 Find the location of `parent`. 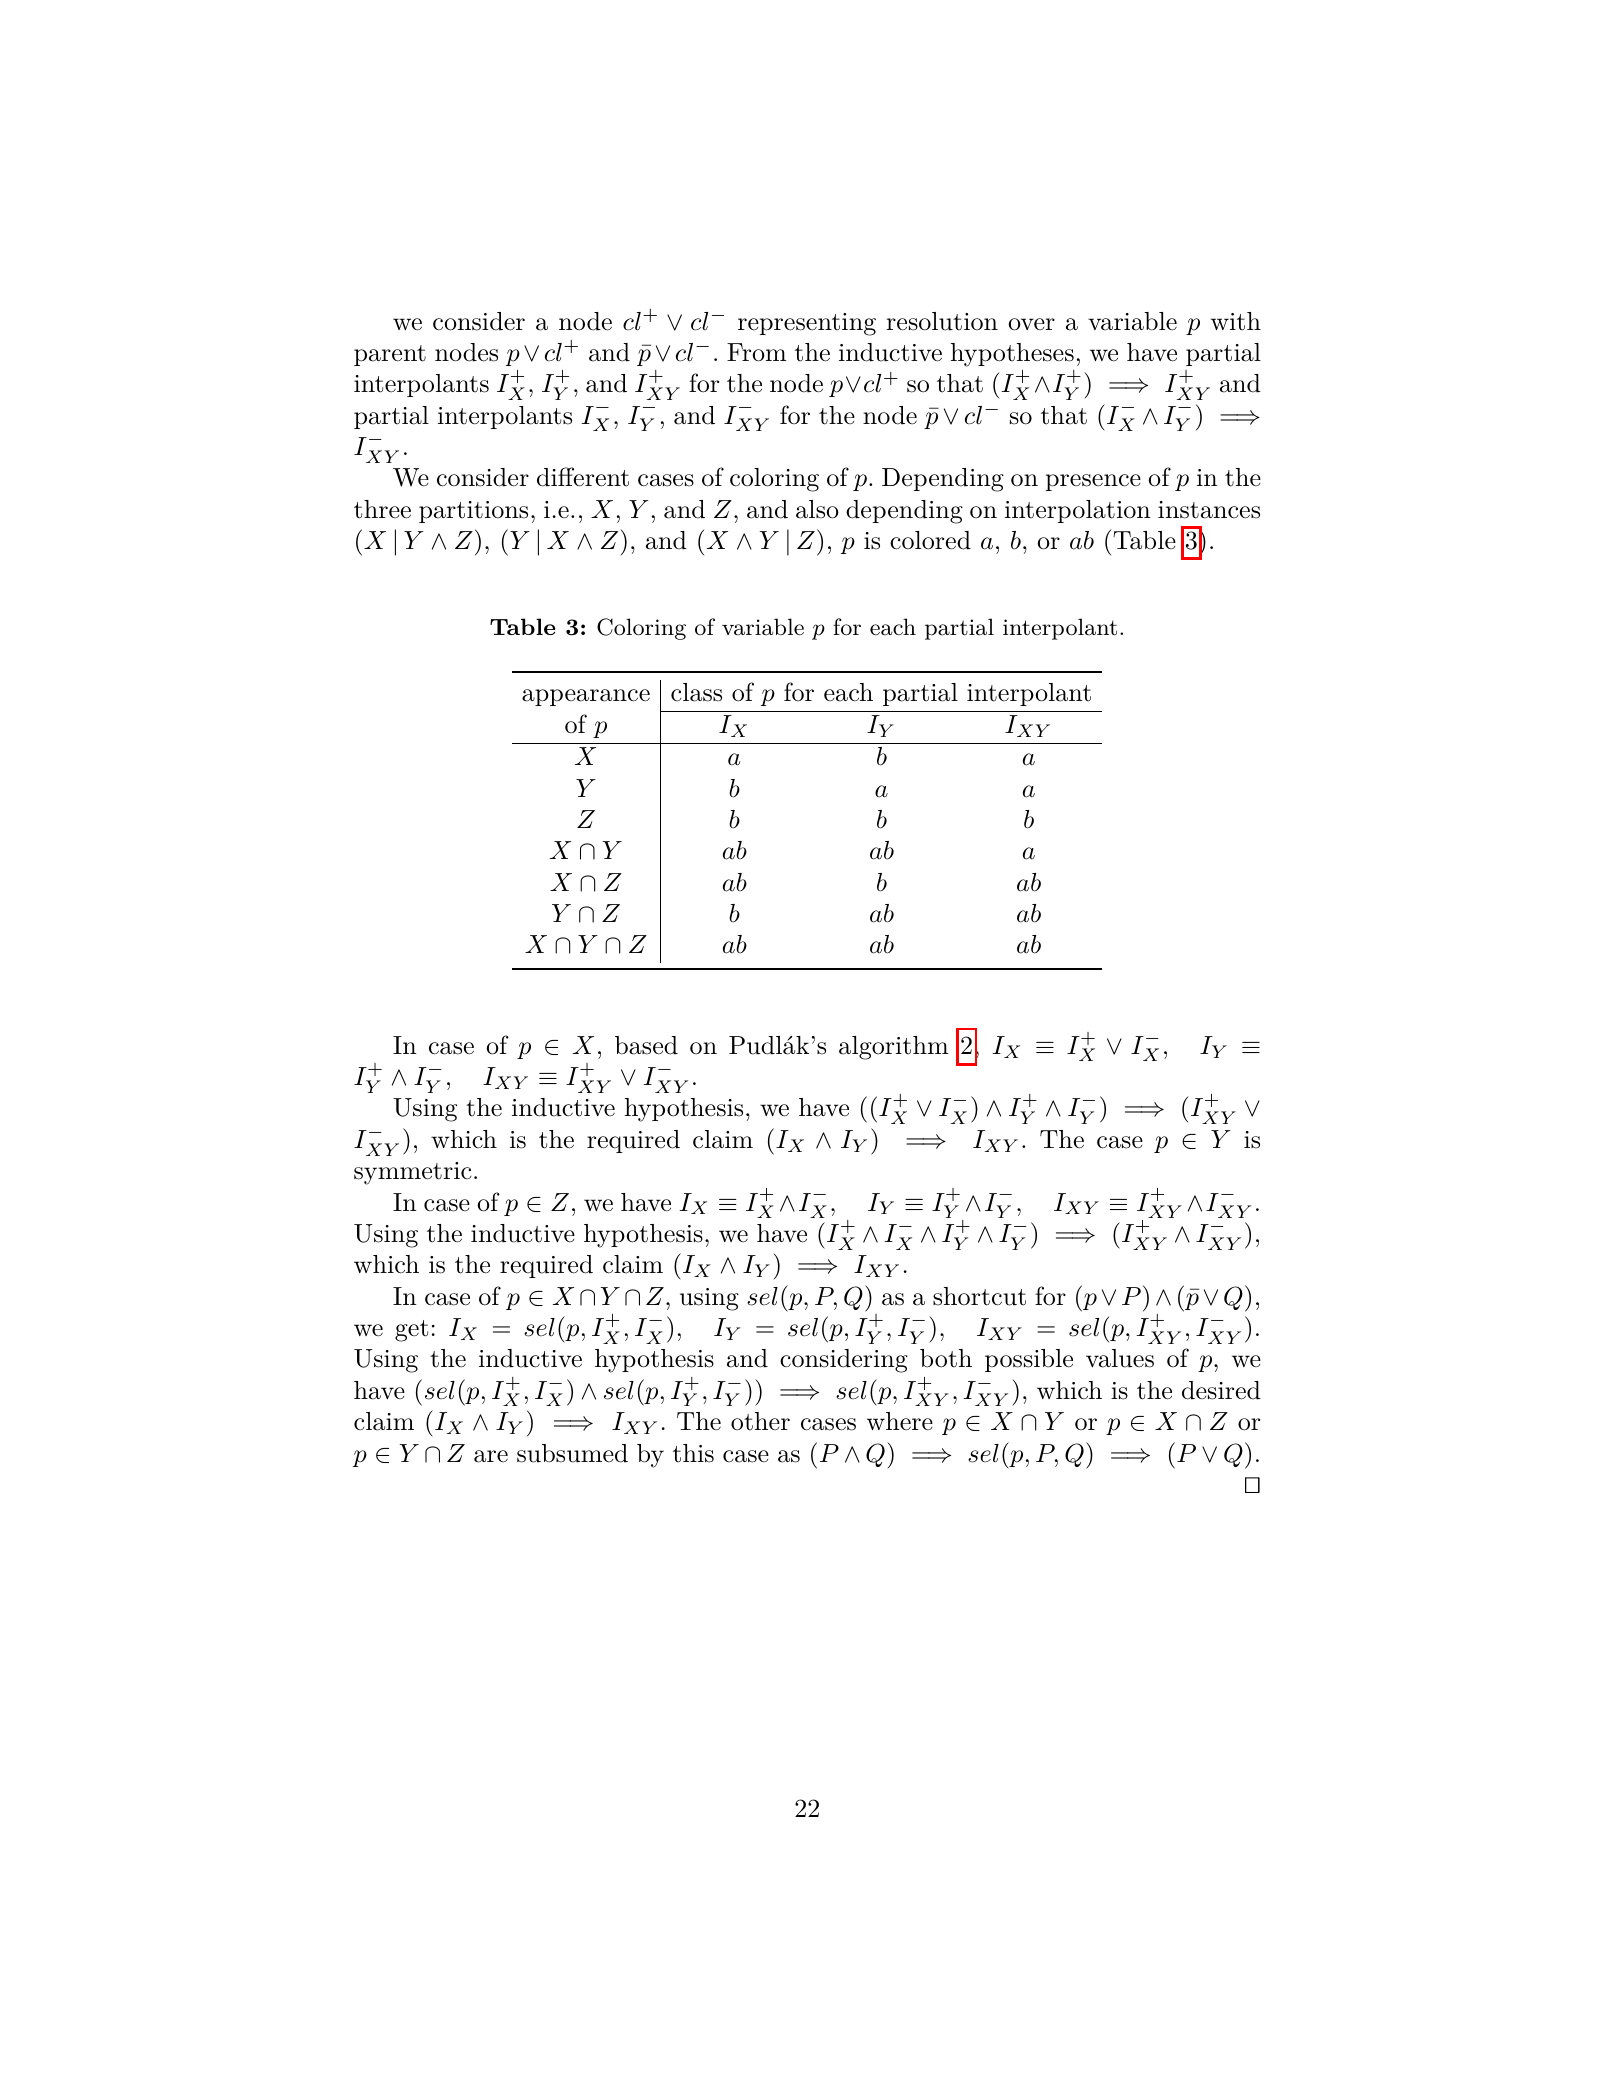

parent is located at coordinates (390, 355).
